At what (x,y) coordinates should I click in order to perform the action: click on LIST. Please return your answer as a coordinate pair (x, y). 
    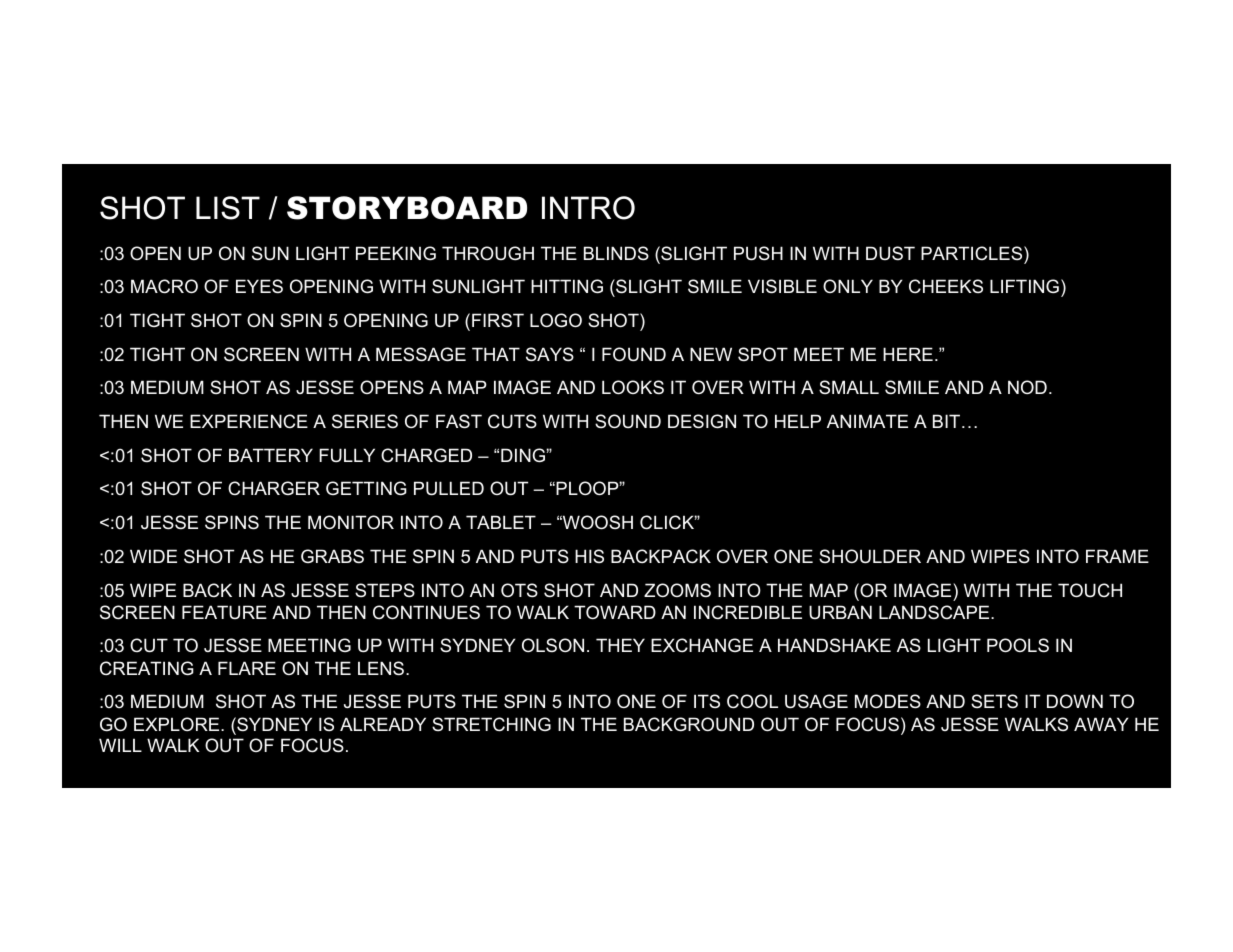
    Looking at the image, I should click on (228, 208).
